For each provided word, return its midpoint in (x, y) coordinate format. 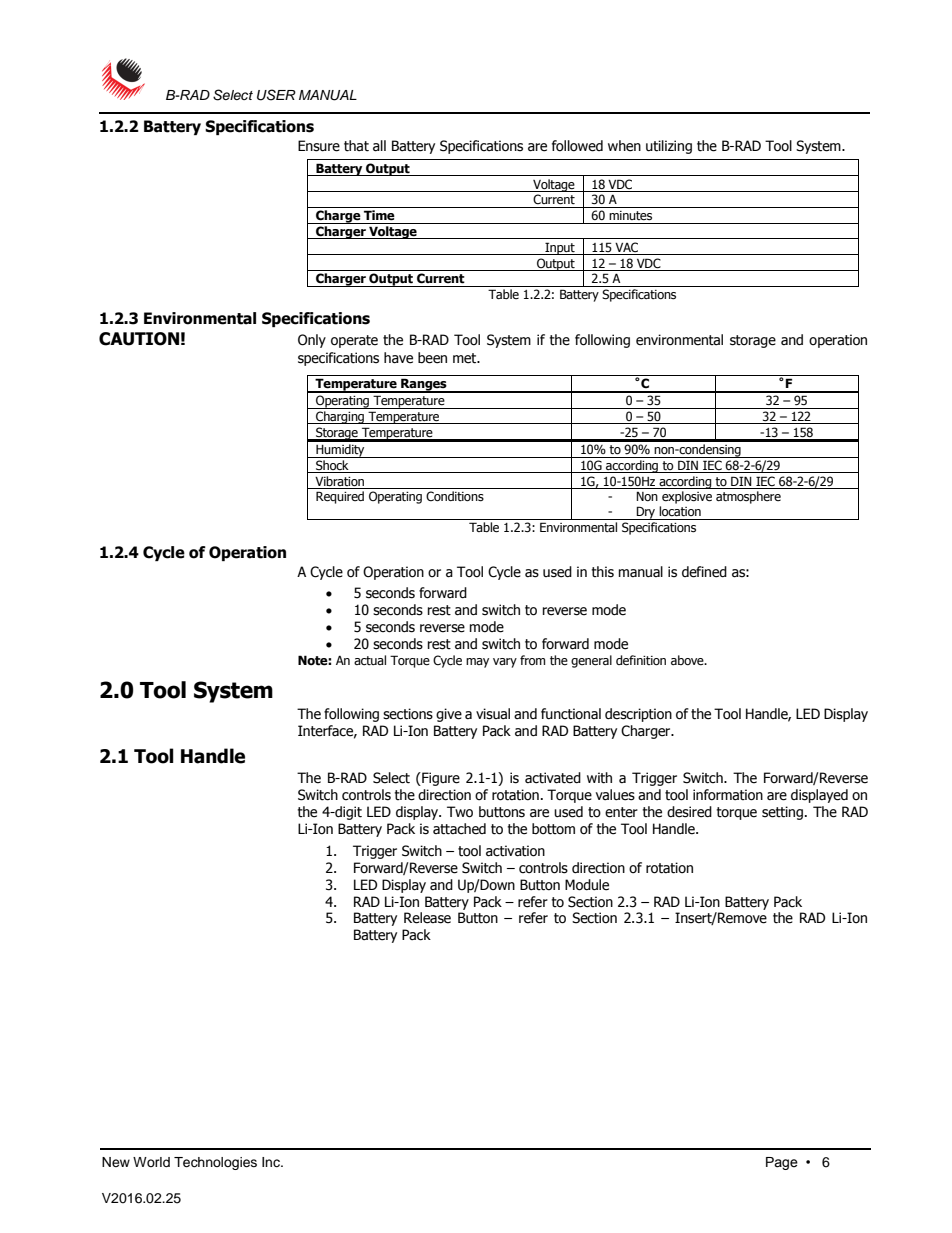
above (688, 660)
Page (782, 1163)
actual (370, 660)
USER (276, 95)
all (379, 146)
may (477, 663)
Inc (272, 1162)
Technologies (215, 1163)
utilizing (669, 147)
